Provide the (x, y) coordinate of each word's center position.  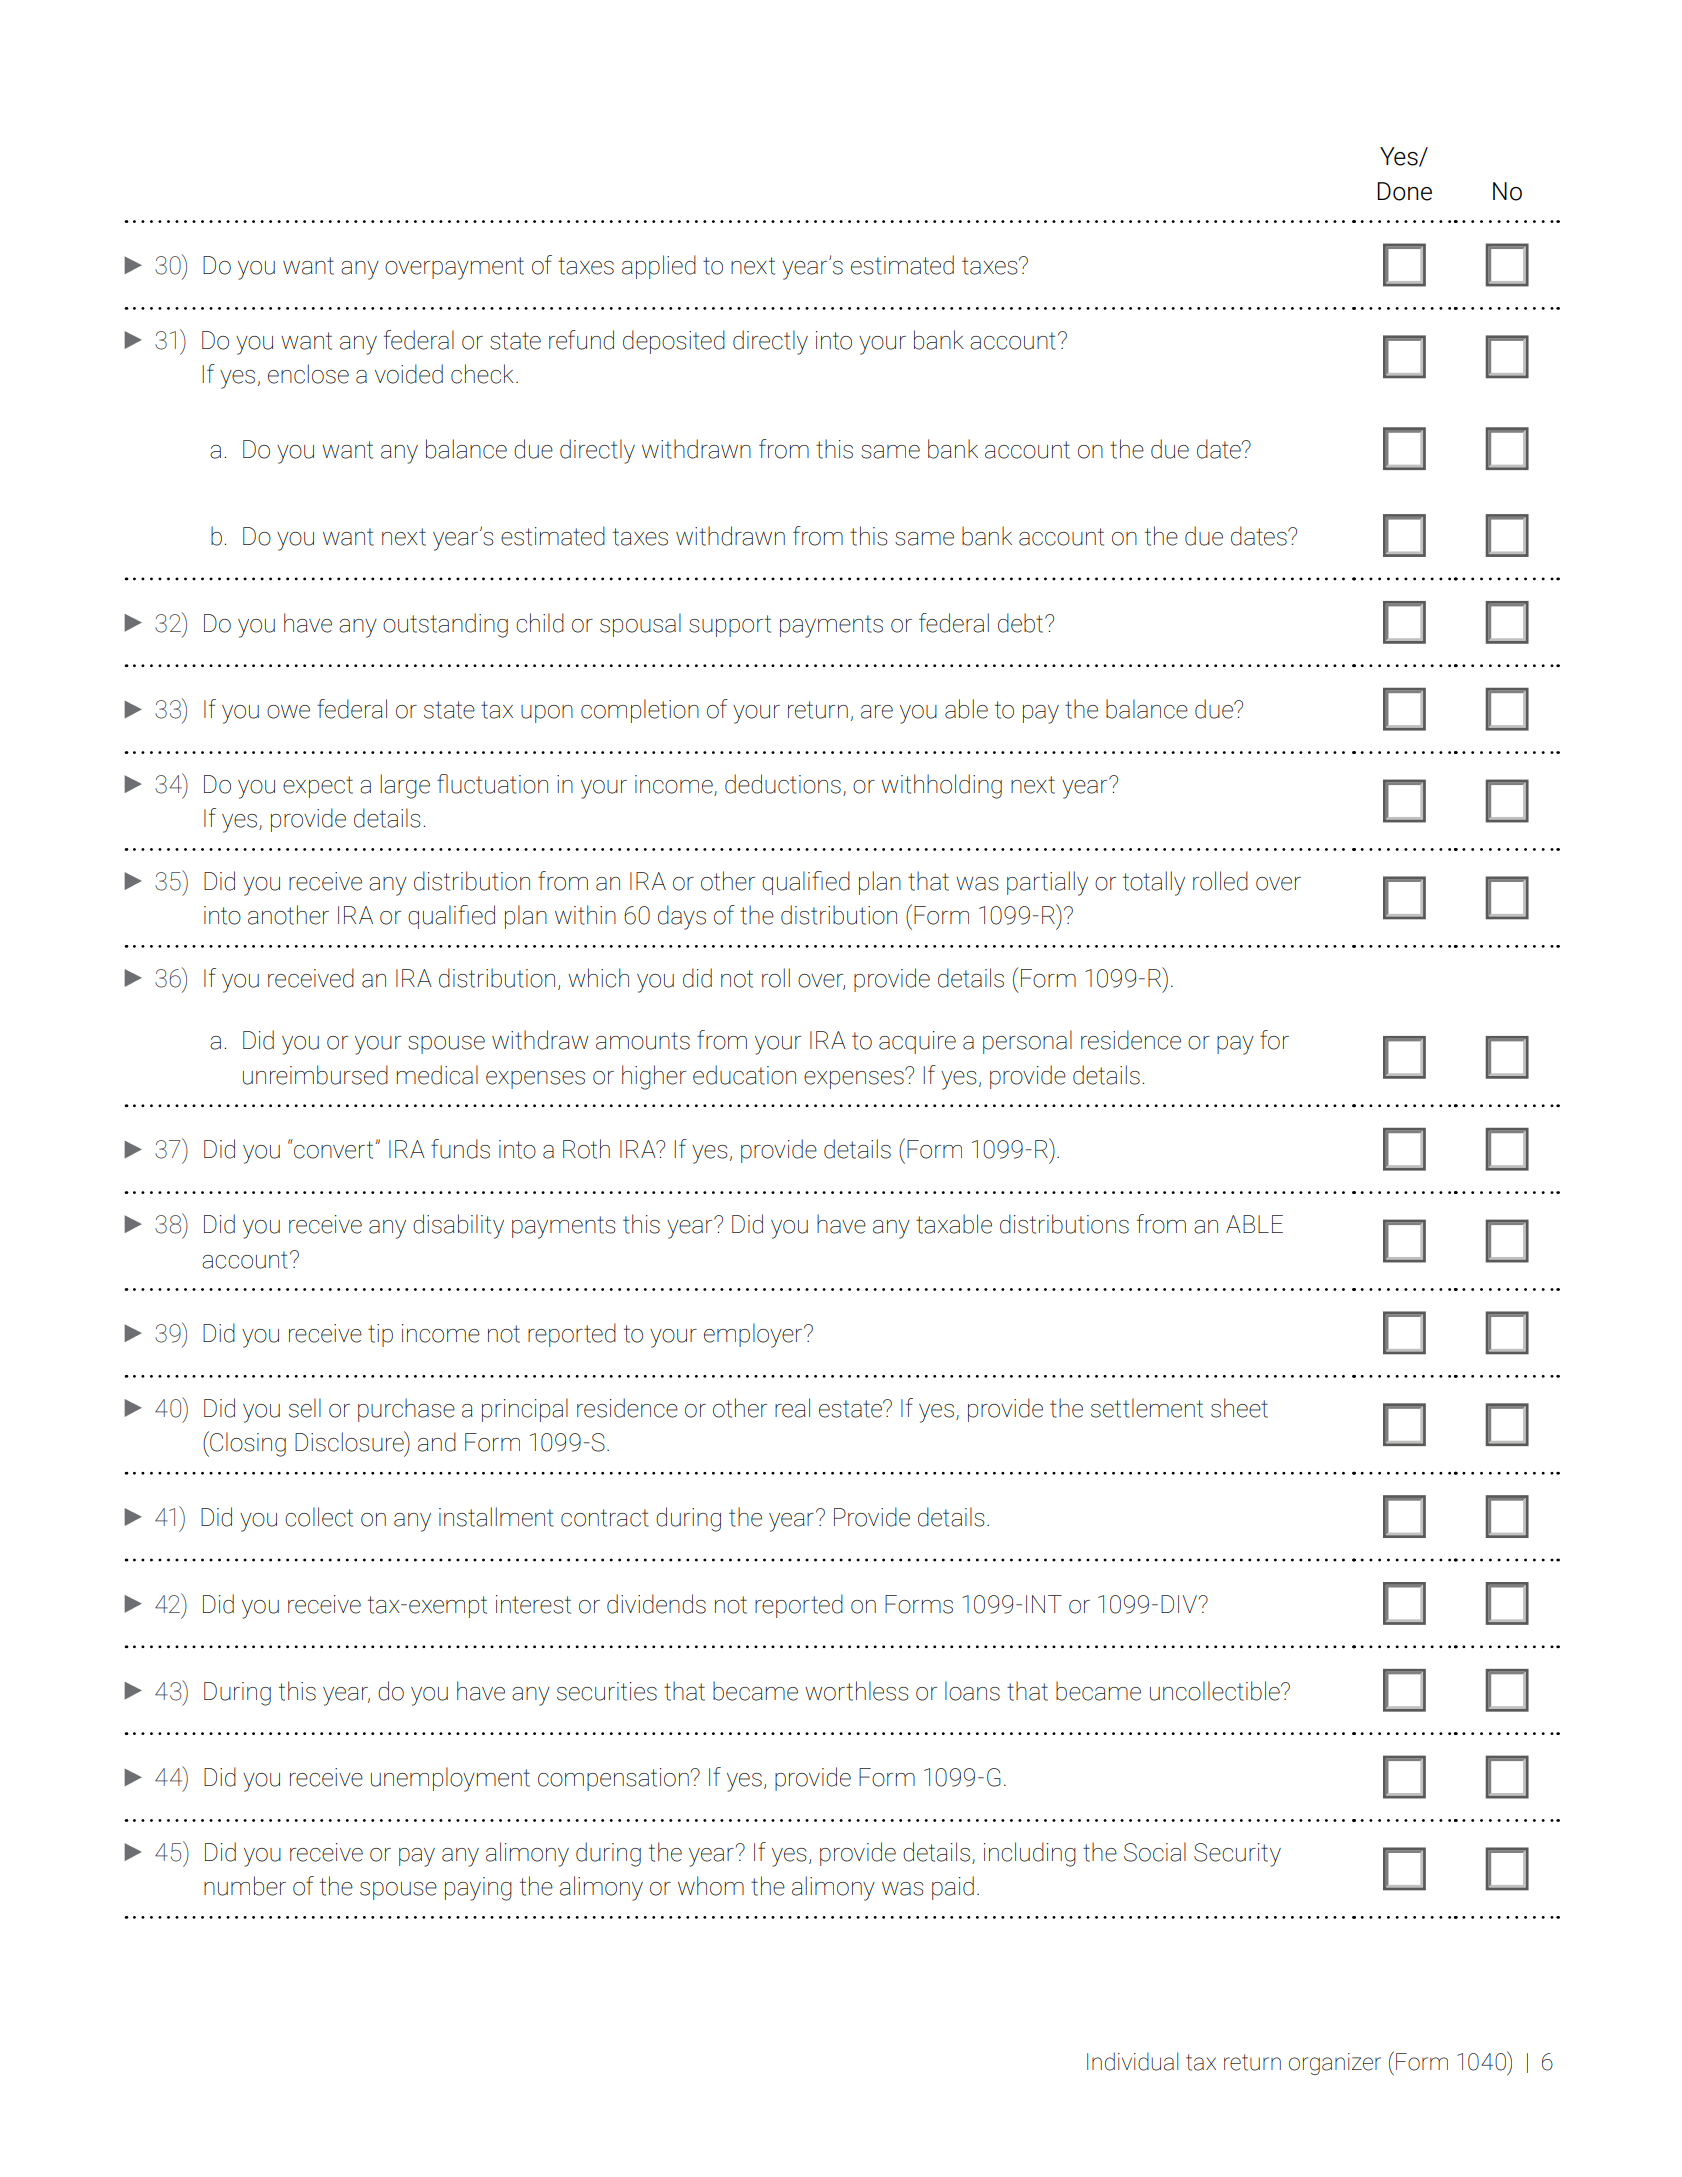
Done (1404, 191)
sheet (1239, 1408)
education (744, 1075)
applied (659, 267)
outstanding (445, 625)
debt (1022, 623)
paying (478, 1889)
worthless (856, 1691)
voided (409, 374)
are (877, 712)
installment (496, 1517)
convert (334, 1149)
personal (1027, 1042)
